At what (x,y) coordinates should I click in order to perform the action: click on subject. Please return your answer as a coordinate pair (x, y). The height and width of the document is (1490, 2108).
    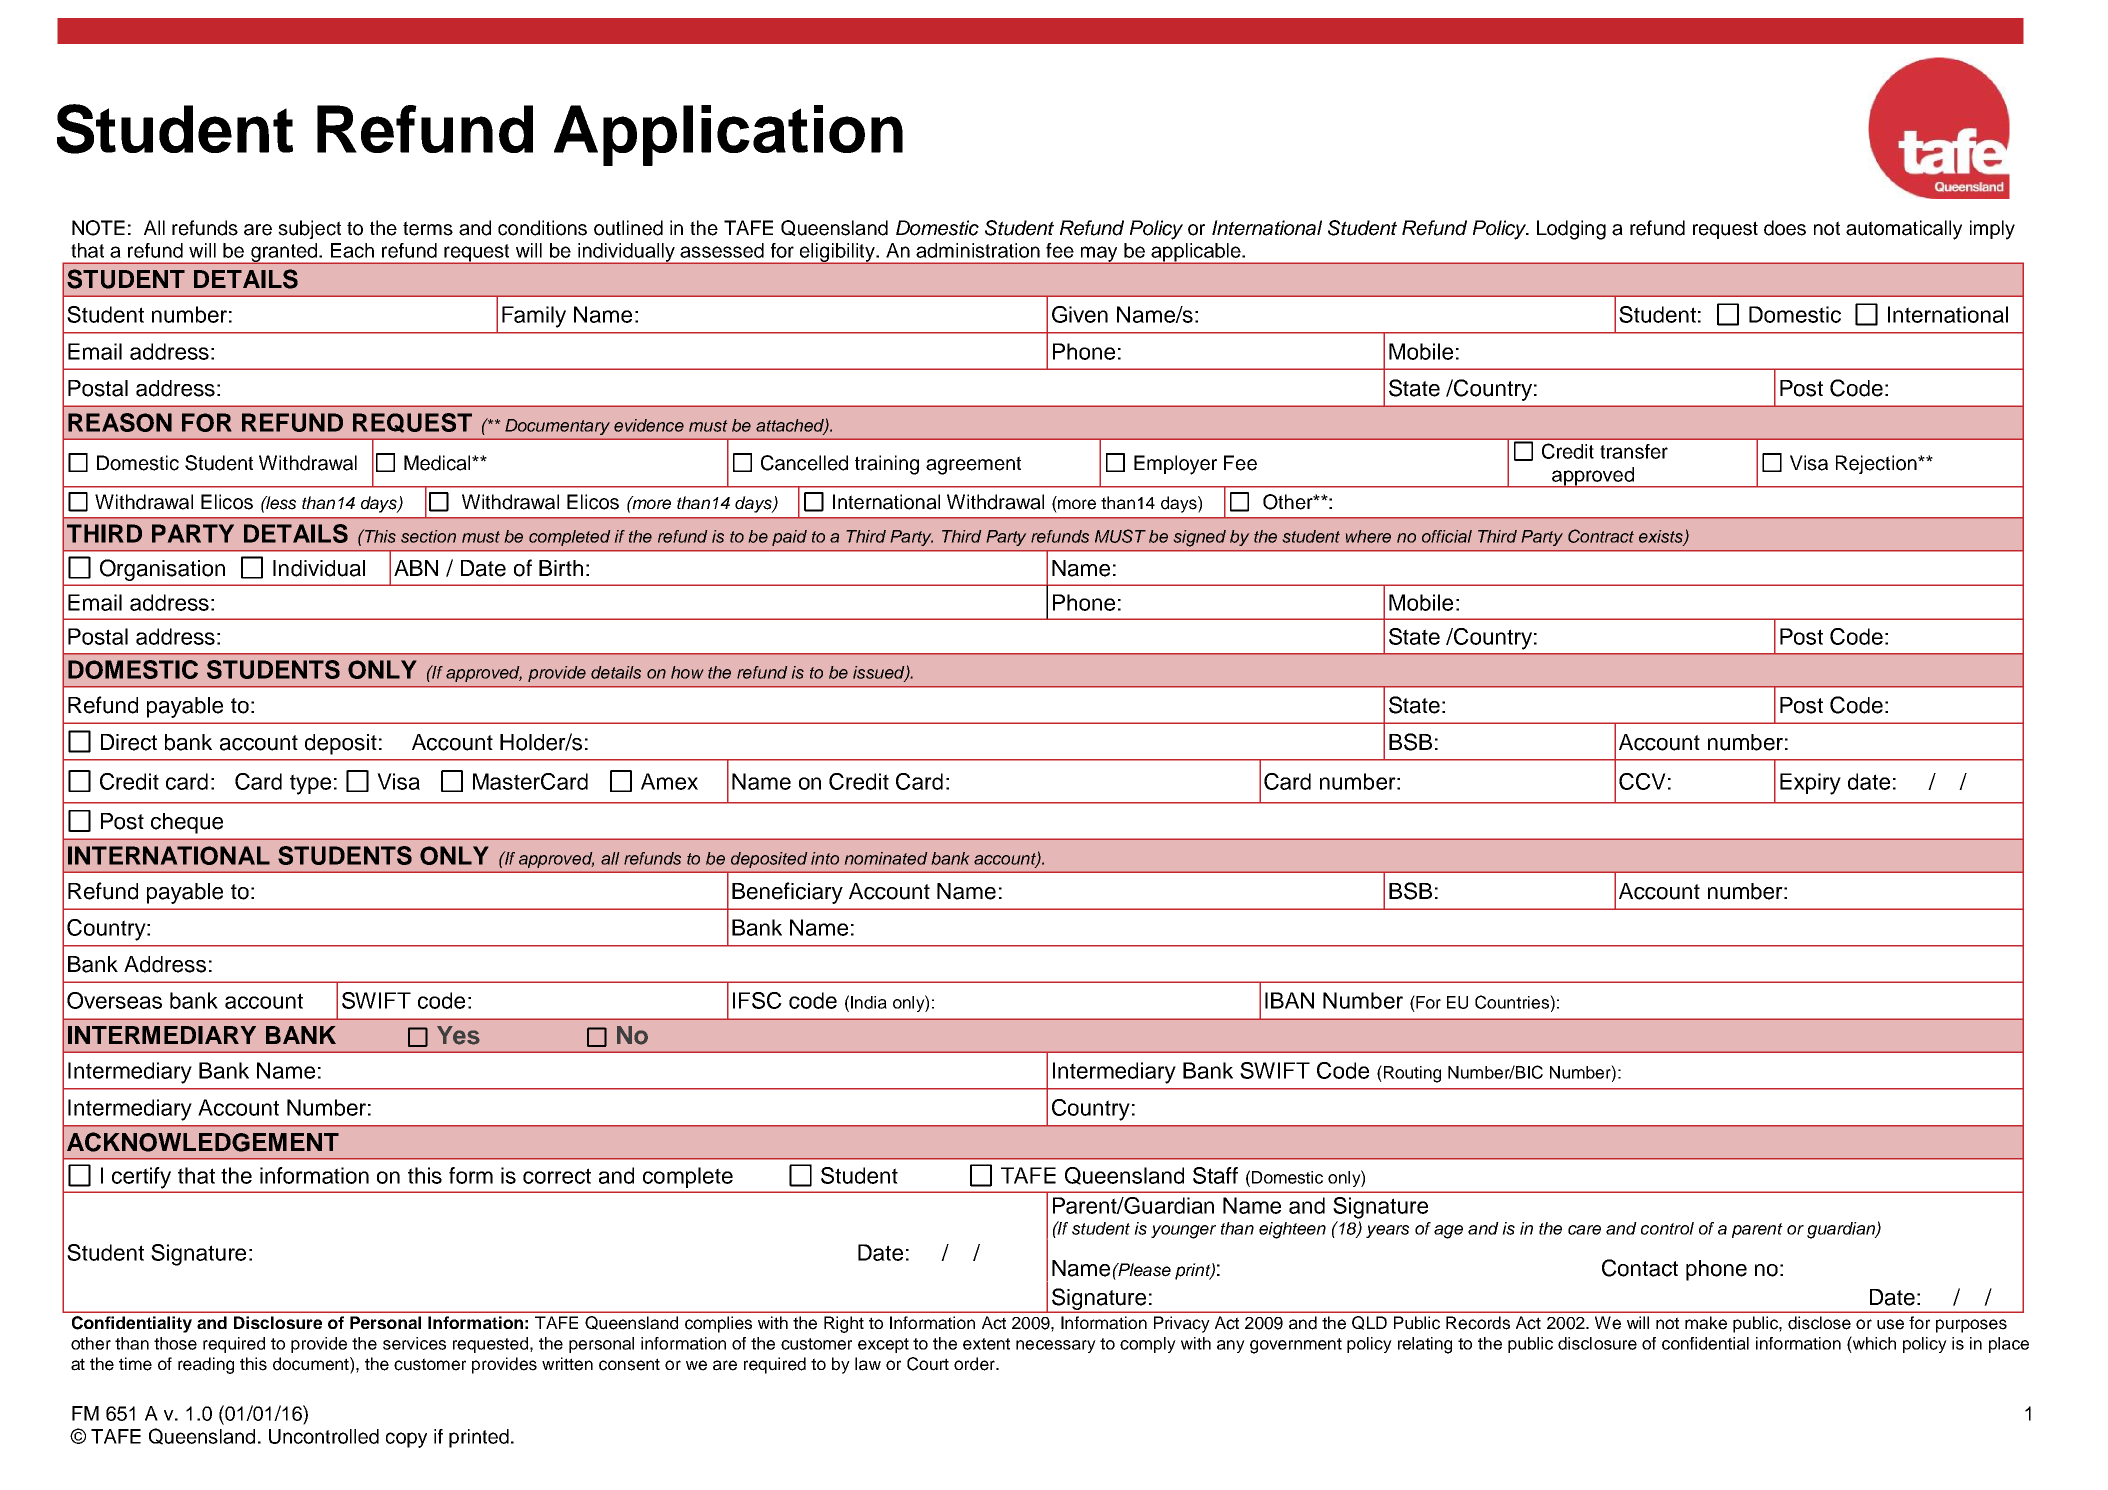
    Looking at the image, I should click on (309, 229).
